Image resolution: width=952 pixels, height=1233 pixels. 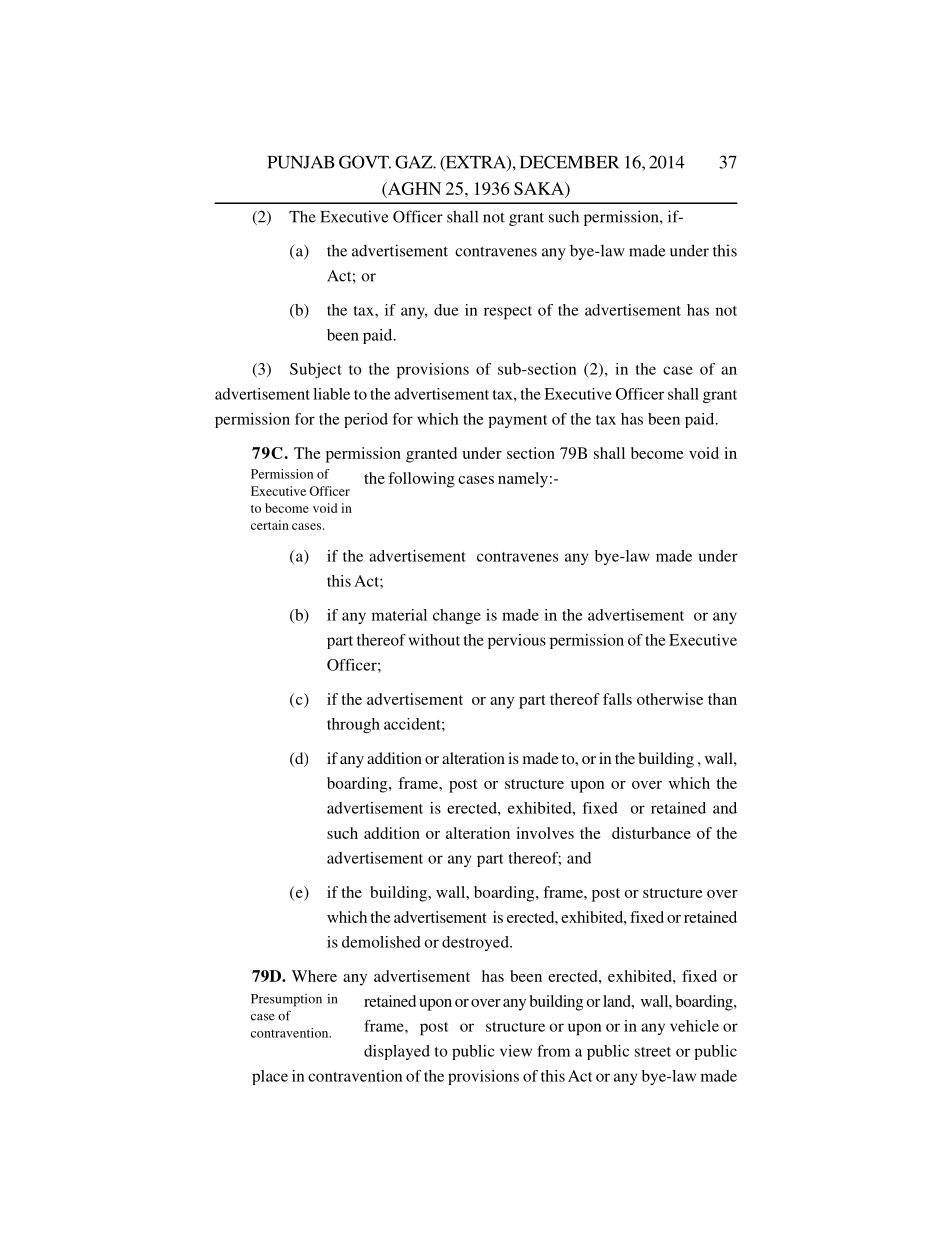 What do you see at coordinates (517, 641) in the screenshot?
I see `pervious` at bounding box center [517, 641].
